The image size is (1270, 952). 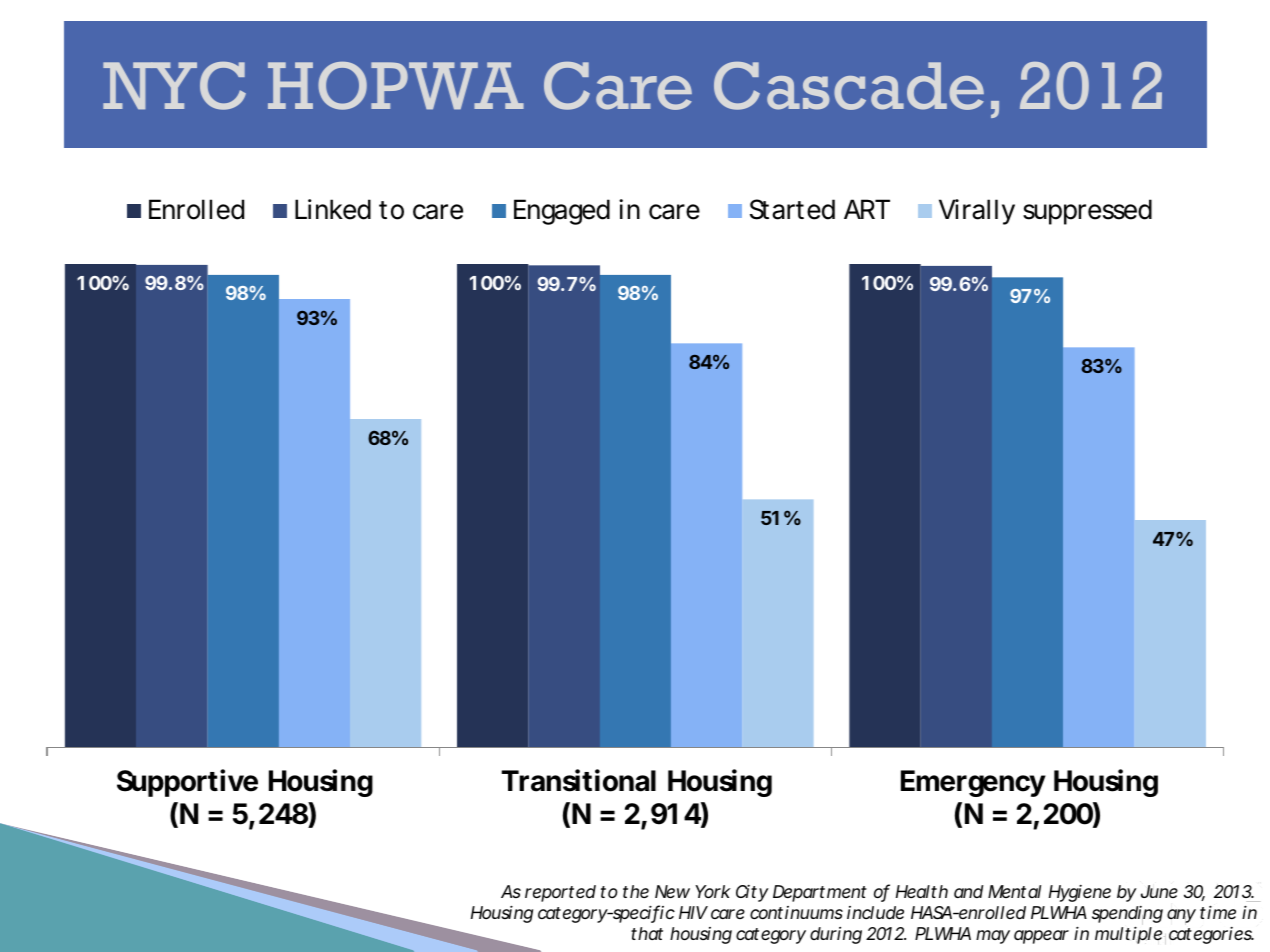 I want to click on Department, so click(x=820, y=893).
